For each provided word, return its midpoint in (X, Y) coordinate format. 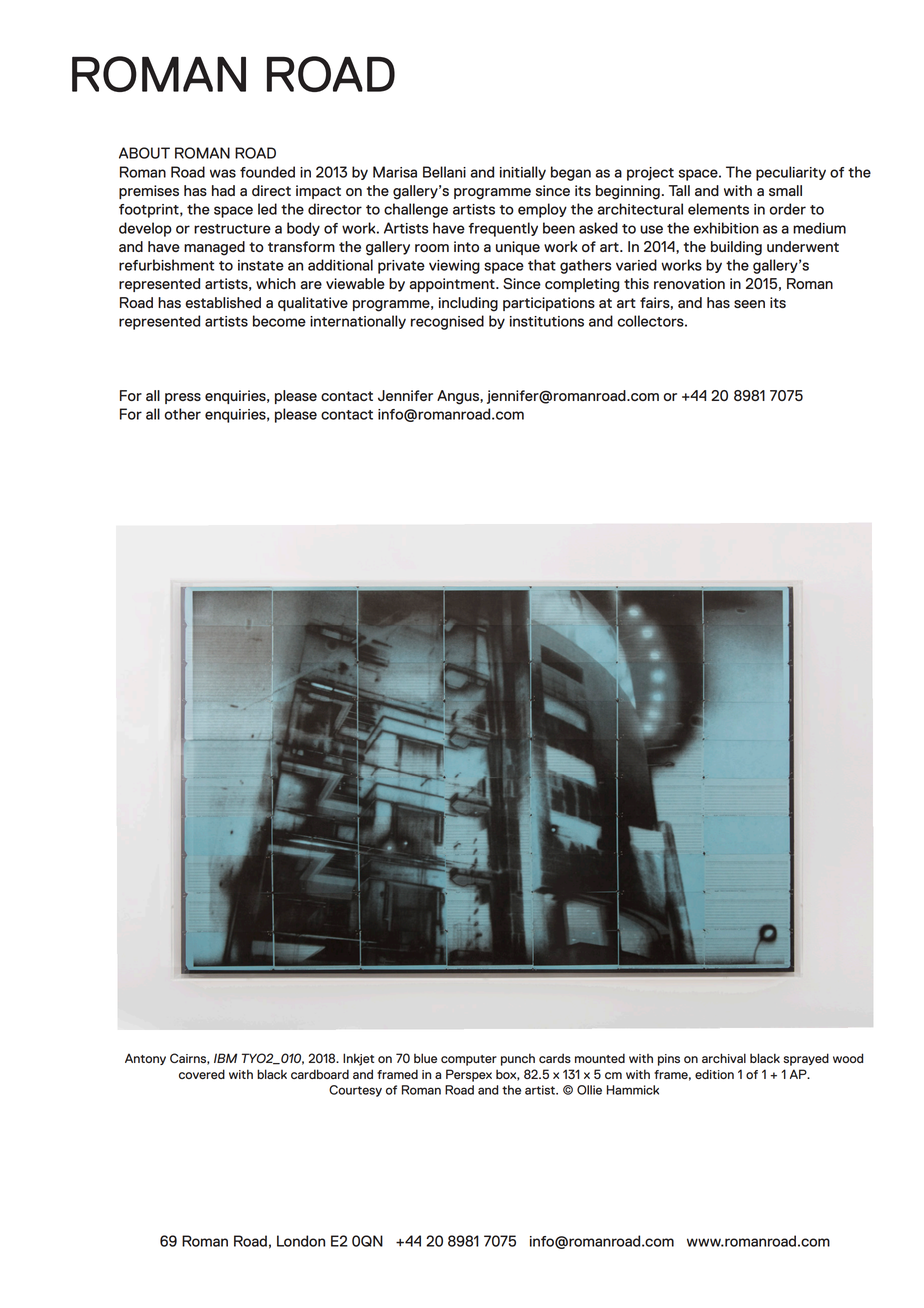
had (223, 190)
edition (714, 1074)
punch (518, 1059)
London (301, 1241)
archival (724, 1058)
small (785, 190)
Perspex (469, 1075)
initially (523, 173)
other (182, 414)
